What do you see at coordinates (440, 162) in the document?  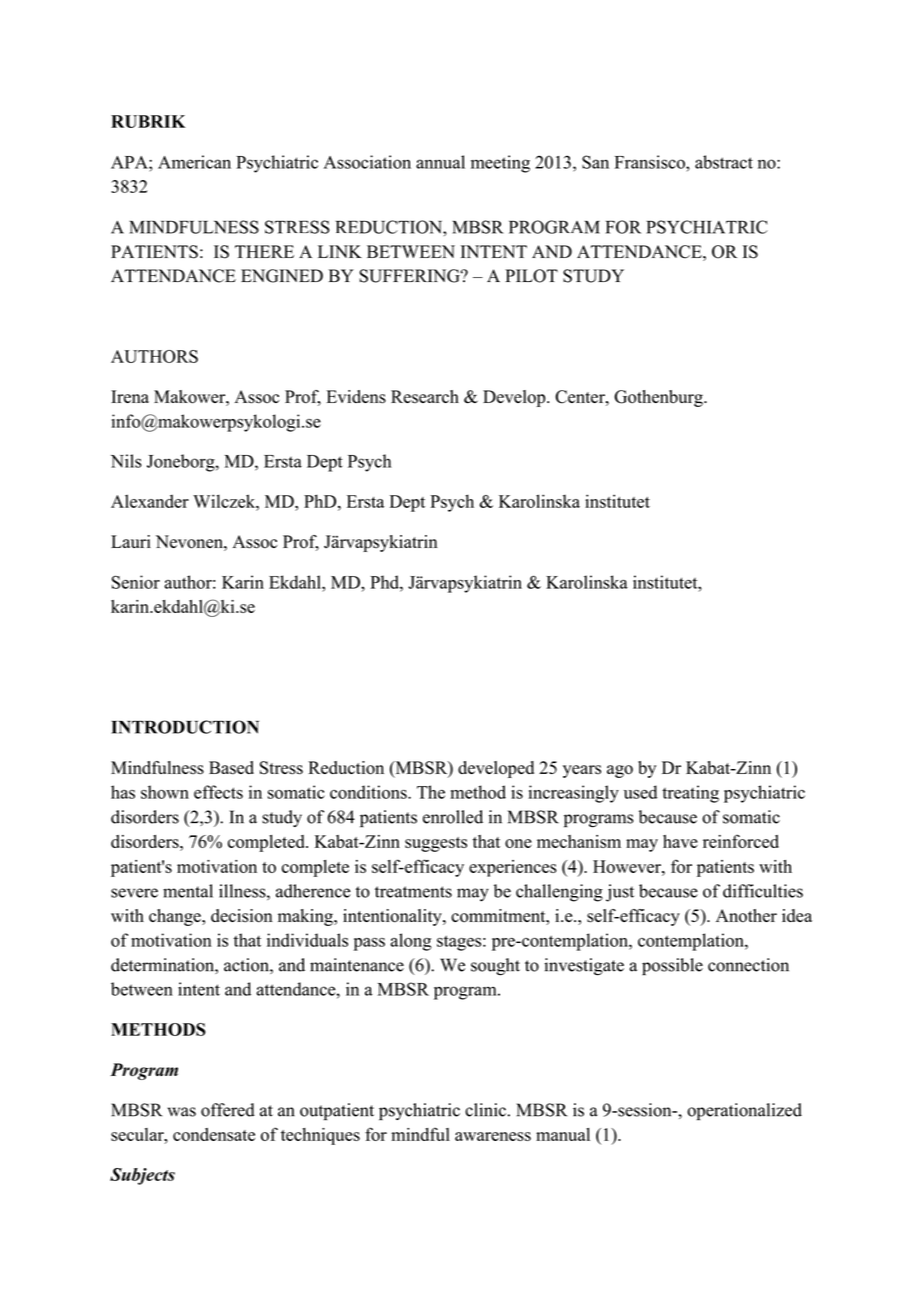 I see `annual` at bounding box center [440, 162].
